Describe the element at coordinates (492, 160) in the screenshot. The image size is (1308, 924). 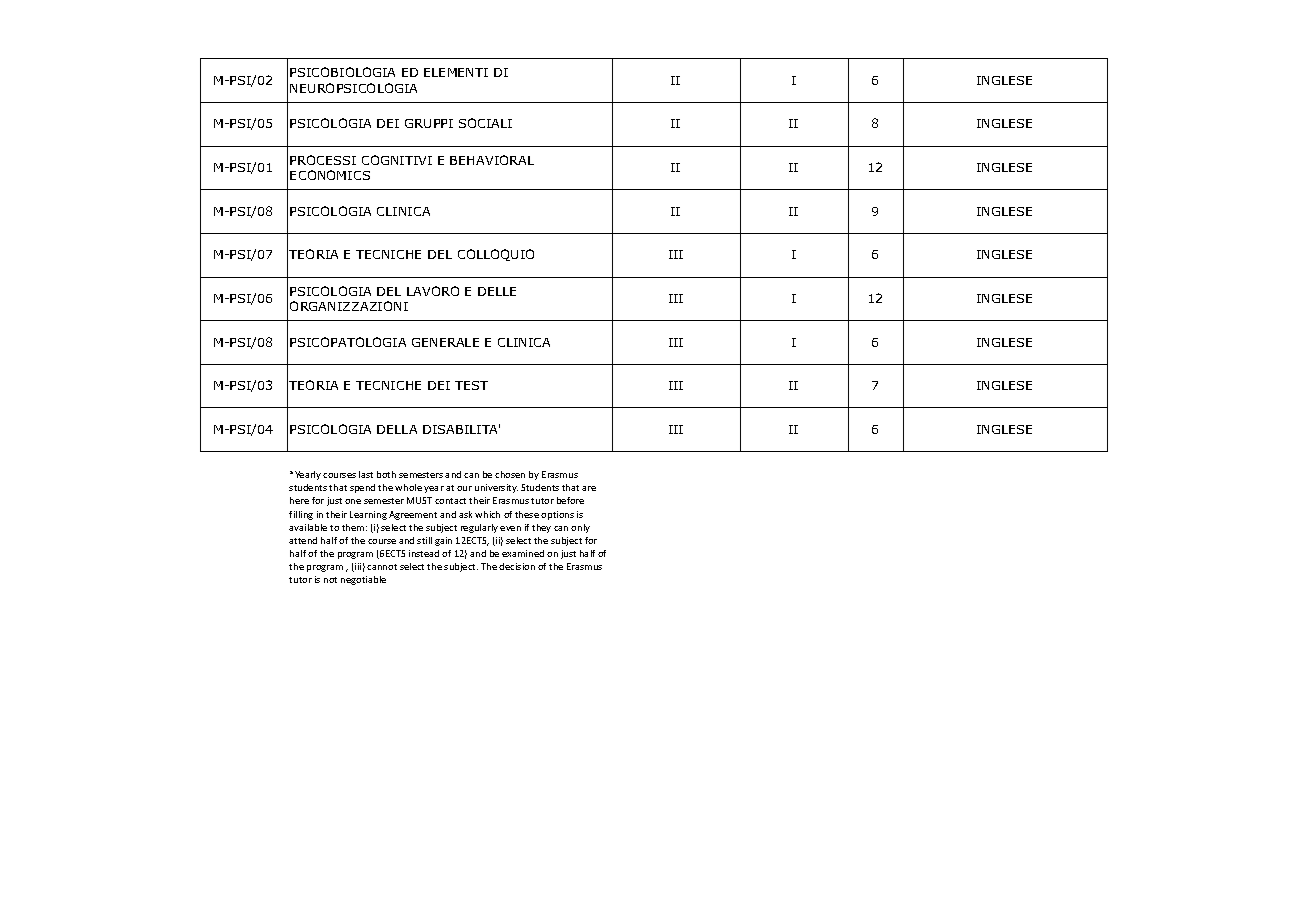
I see `BEHAVIORAL` at that location.
